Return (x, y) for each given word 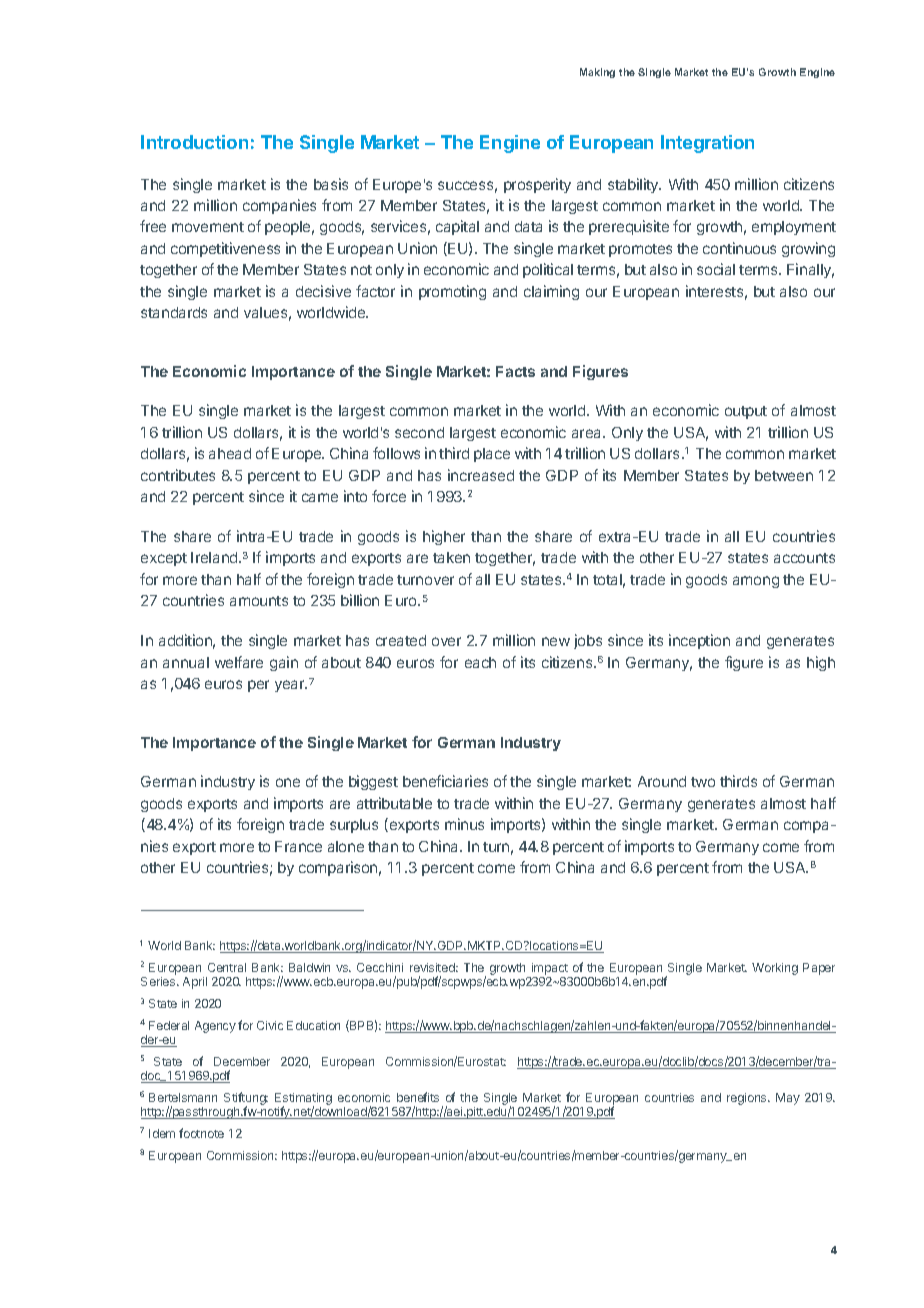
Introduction (194, 142)
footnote (201, 1133)
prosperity (537, 185)
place (492, 455)
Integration (707, 144)
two (703, 782)
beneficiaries (445, 781)
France (298, 846)
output (746, 412)
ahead (230, 453)
